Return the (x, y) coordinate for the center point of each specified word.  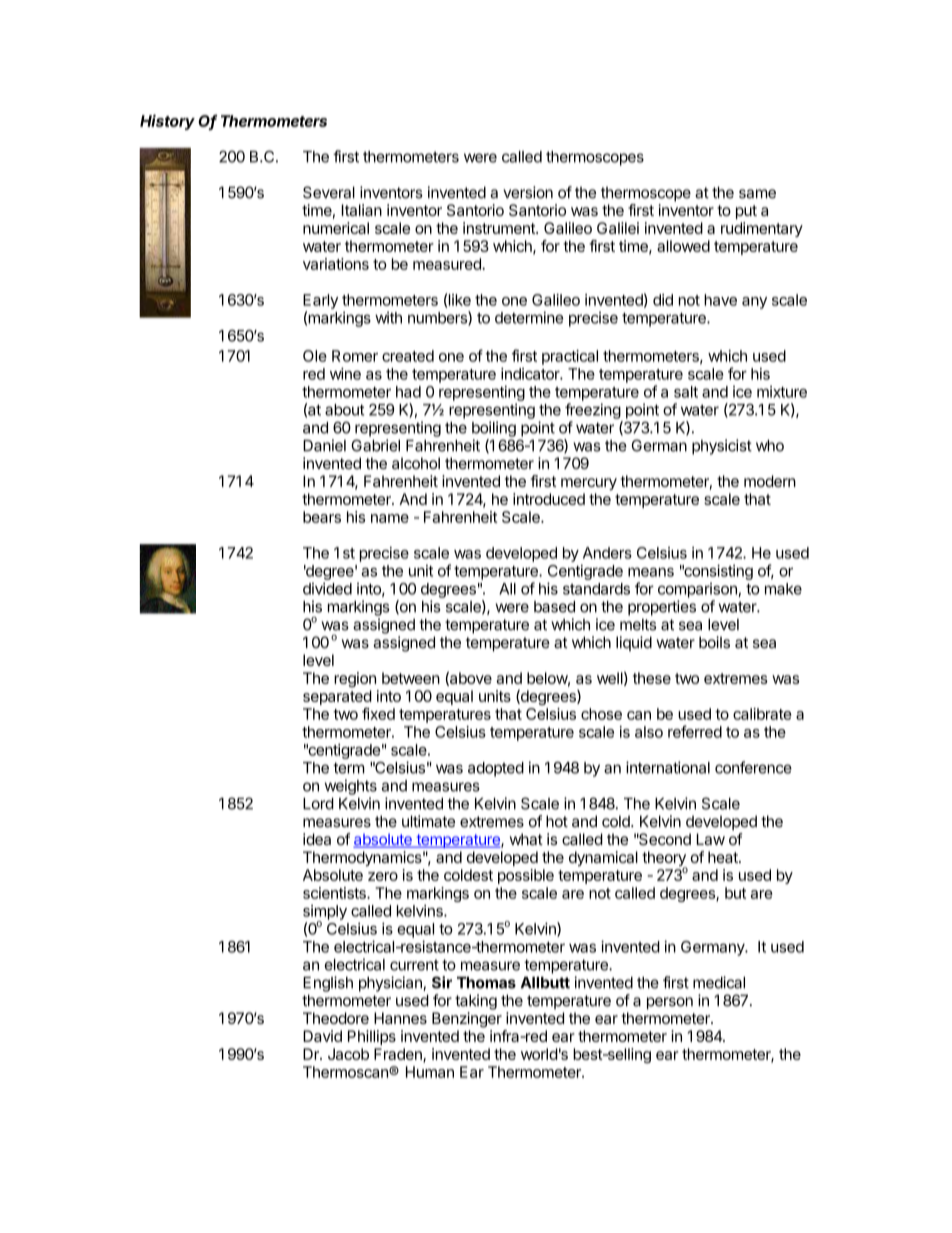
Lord (318, 804)
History (167, 122)
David (322, 1036)
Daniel (324, 445)
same (757, 194)
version (528, 192)
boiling (494, 429)
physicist (722, 447)
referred (695, 731)
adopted (496, 769)
